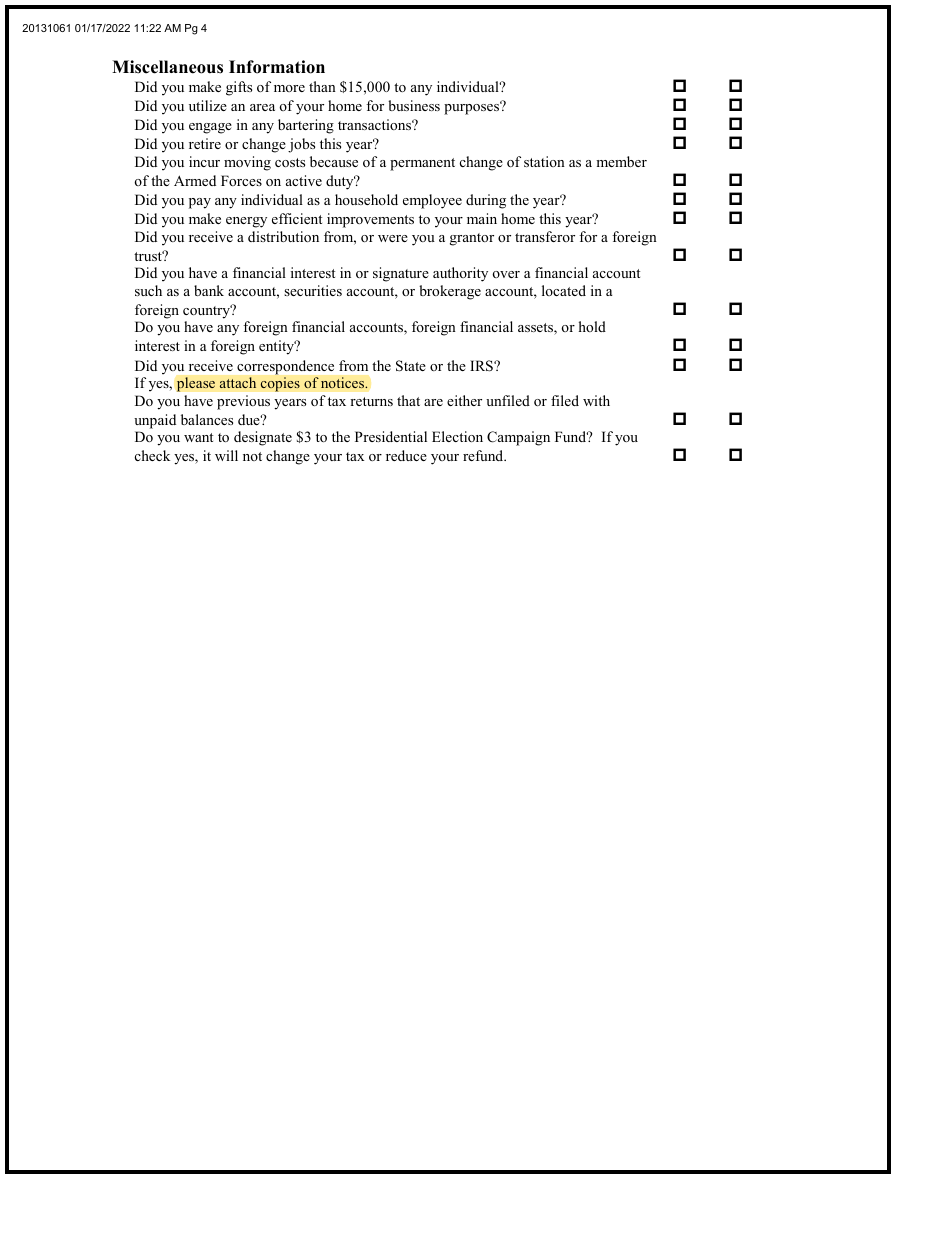 The width and height of the document is (952, 1233). What do you see at coordinates (204, 161) in the document?
I see `incur` at bounding box center [204, 161].
